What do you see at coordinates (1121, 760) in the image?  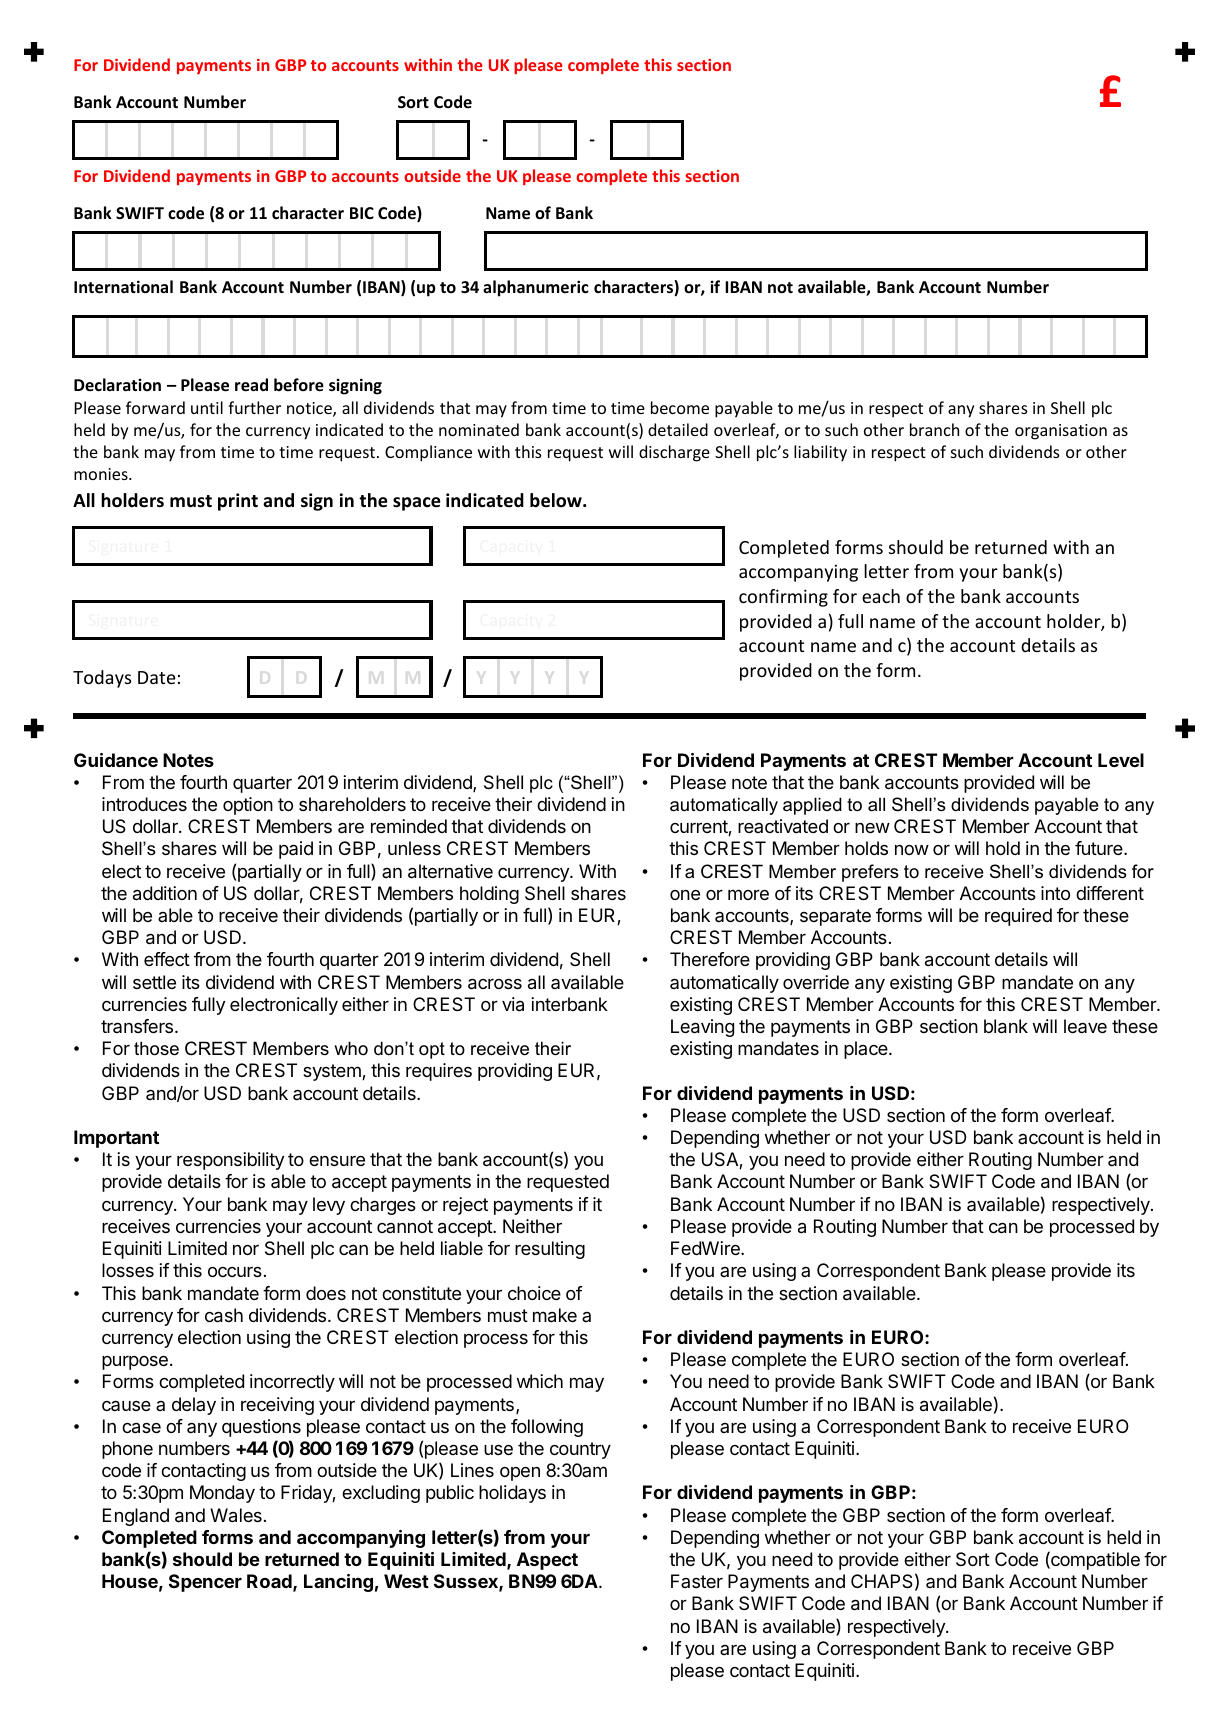 I see `Level` at bounding box center [1121, 760].
